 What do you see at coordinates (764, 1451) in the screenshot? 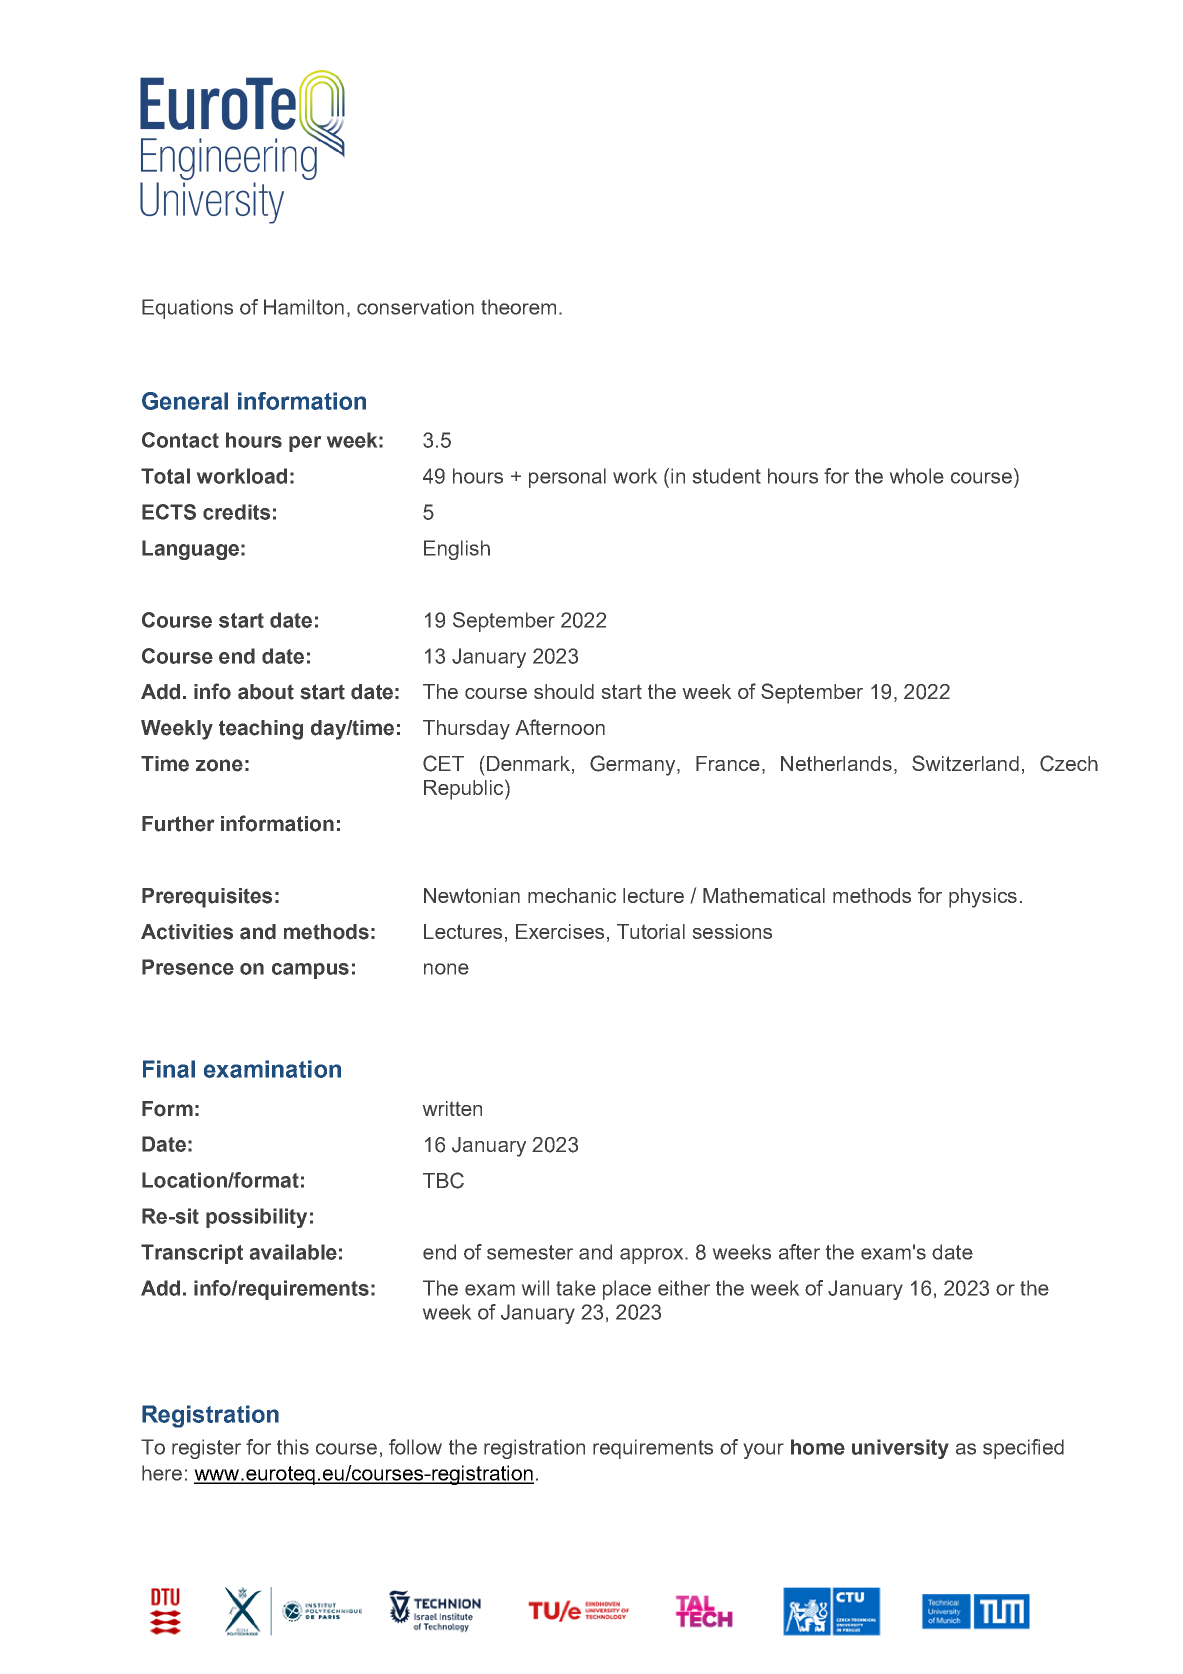
I see `your` at bounding box center [764, 1451].
